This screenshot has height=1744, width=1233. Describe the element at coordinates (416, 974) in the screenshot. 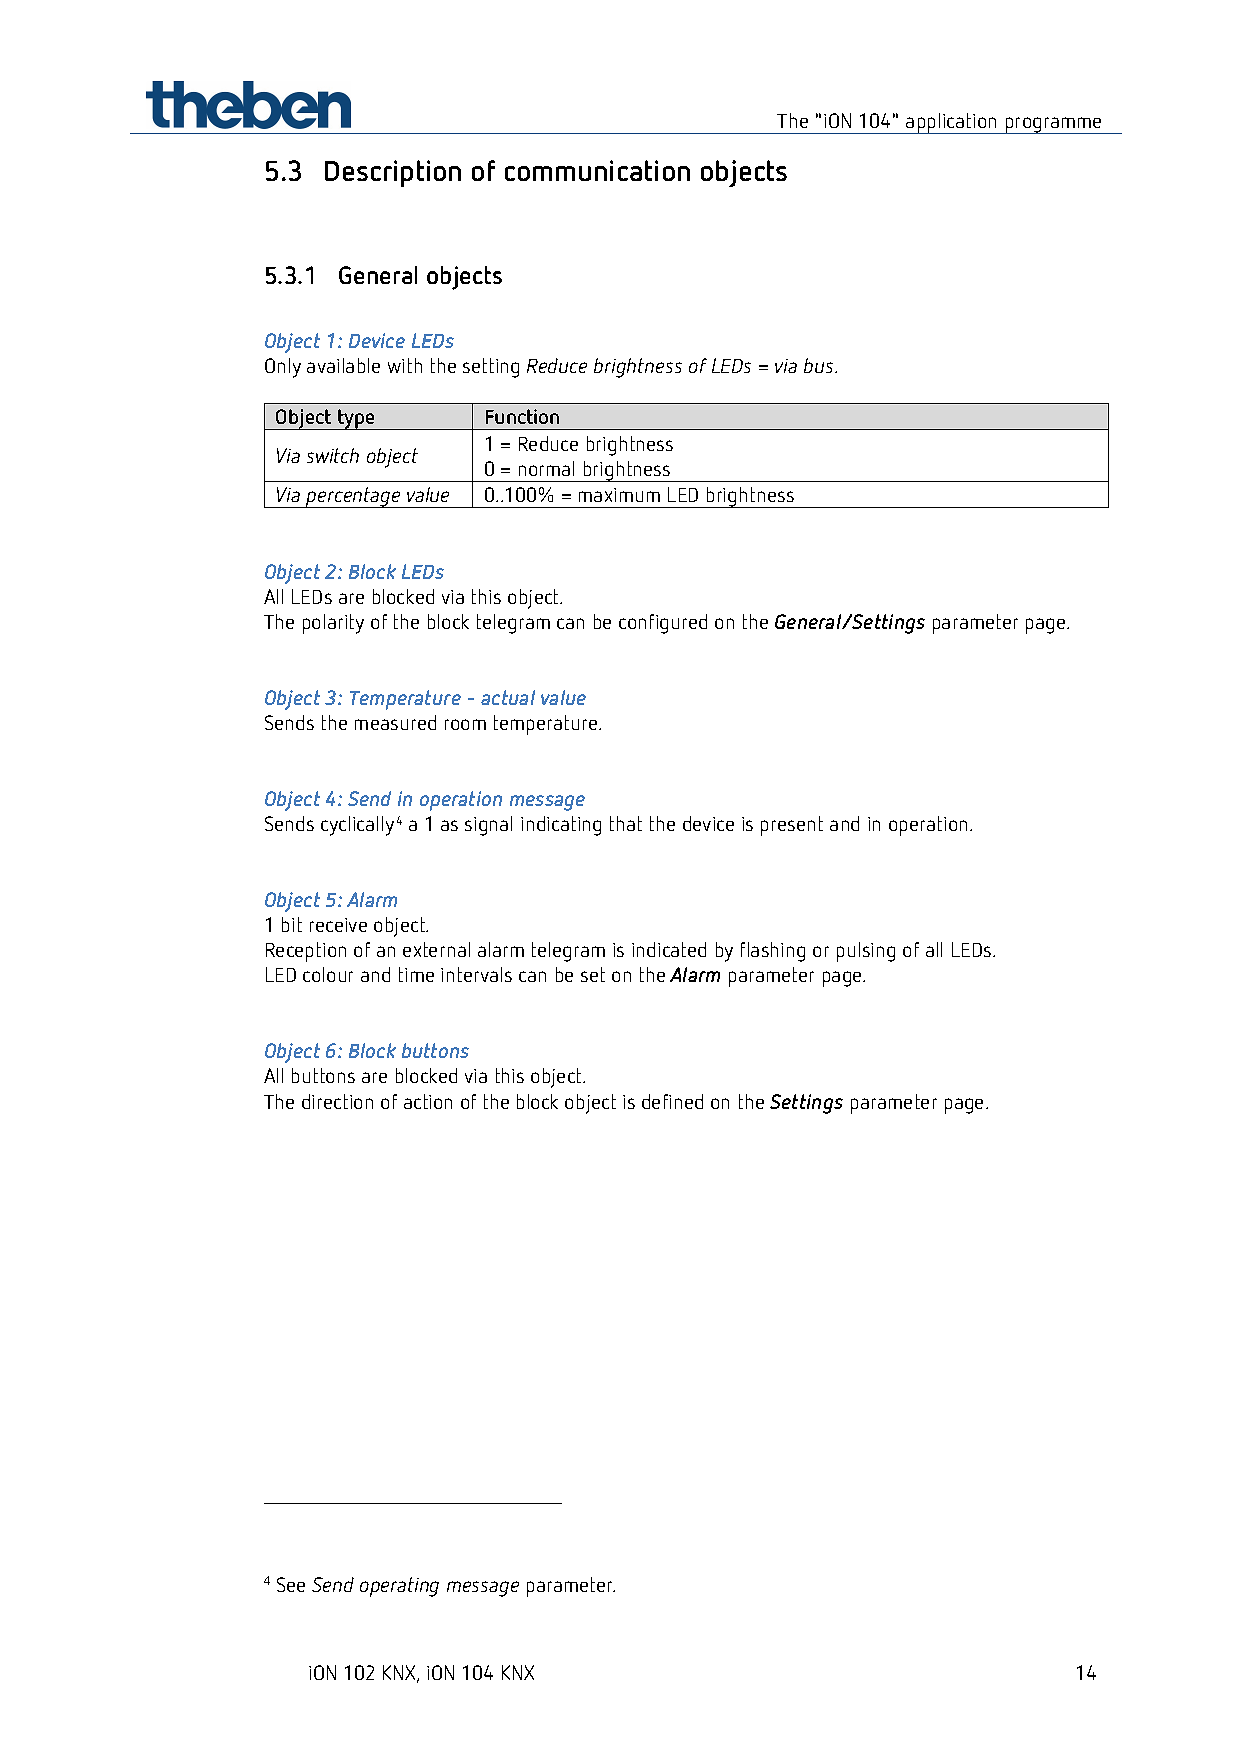

I see `time` at that location.
